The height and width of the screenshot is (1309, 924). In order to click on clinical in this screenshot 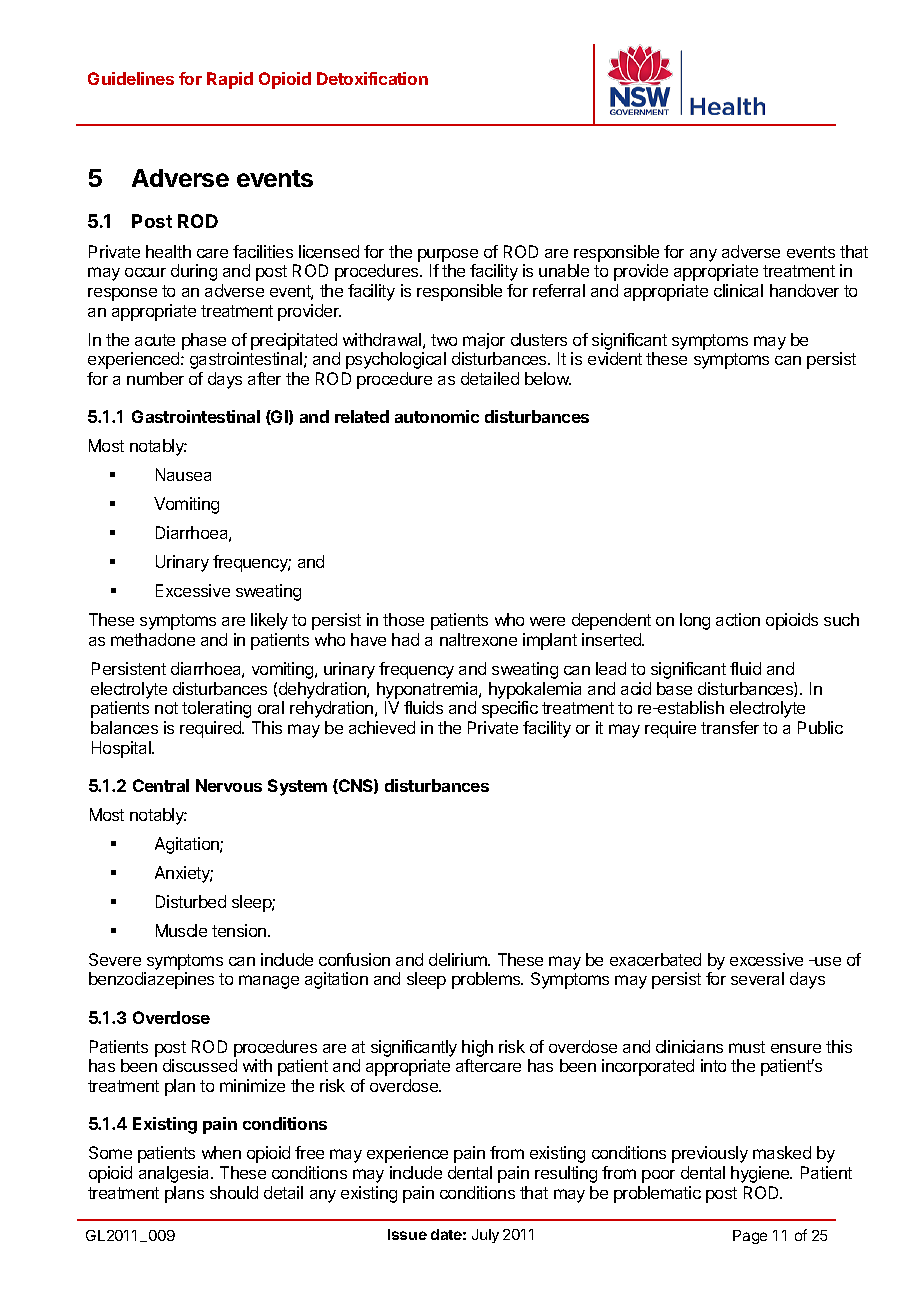, I will do `click(738, 290)`.
